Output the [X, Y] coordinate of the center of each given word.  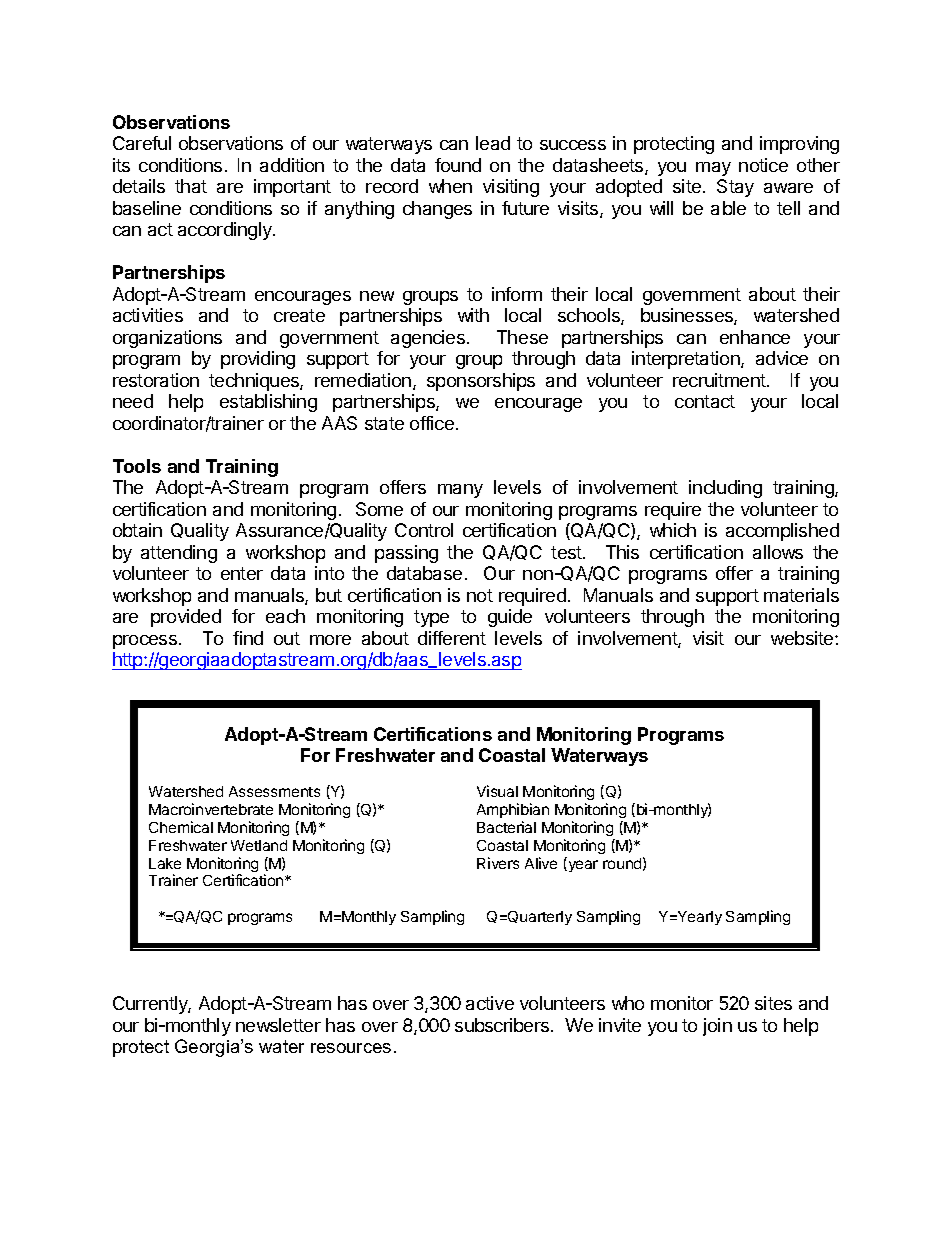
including [725, 489]
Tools [137, 466]
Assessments [274, 791]
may [713, 169]
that [191, 186]
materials [801, 595]
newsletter [278, 1025]
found [458, 165]
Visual [497, 791]
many [460, 491]
